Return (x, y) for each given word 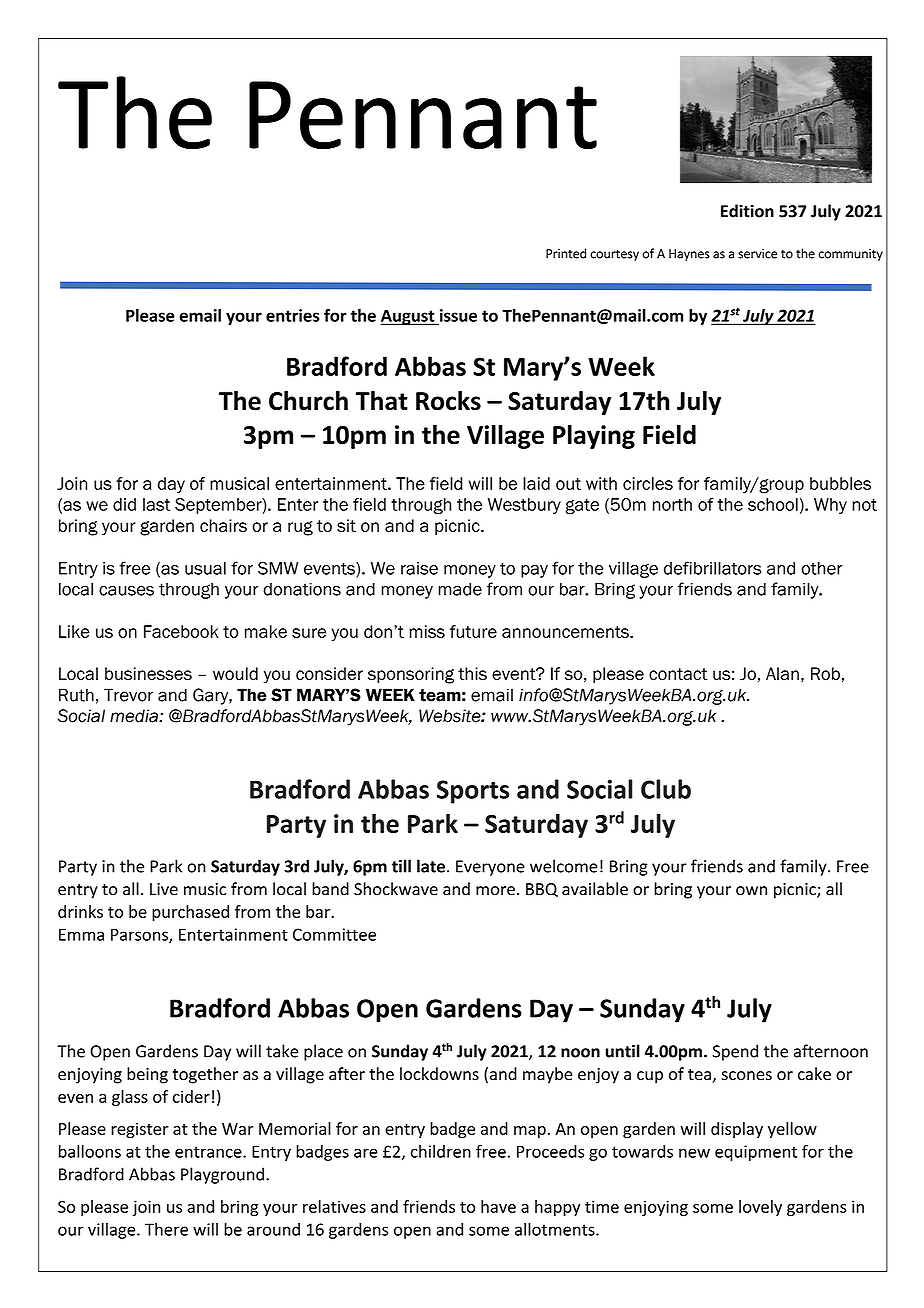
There (166, 1229)
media (135, 716)
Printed (566, 253)
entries (292, 315)
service (757, 254)
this (472, 674)
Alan (782, 674)
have (498, 1206)
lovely (760, 1208)
